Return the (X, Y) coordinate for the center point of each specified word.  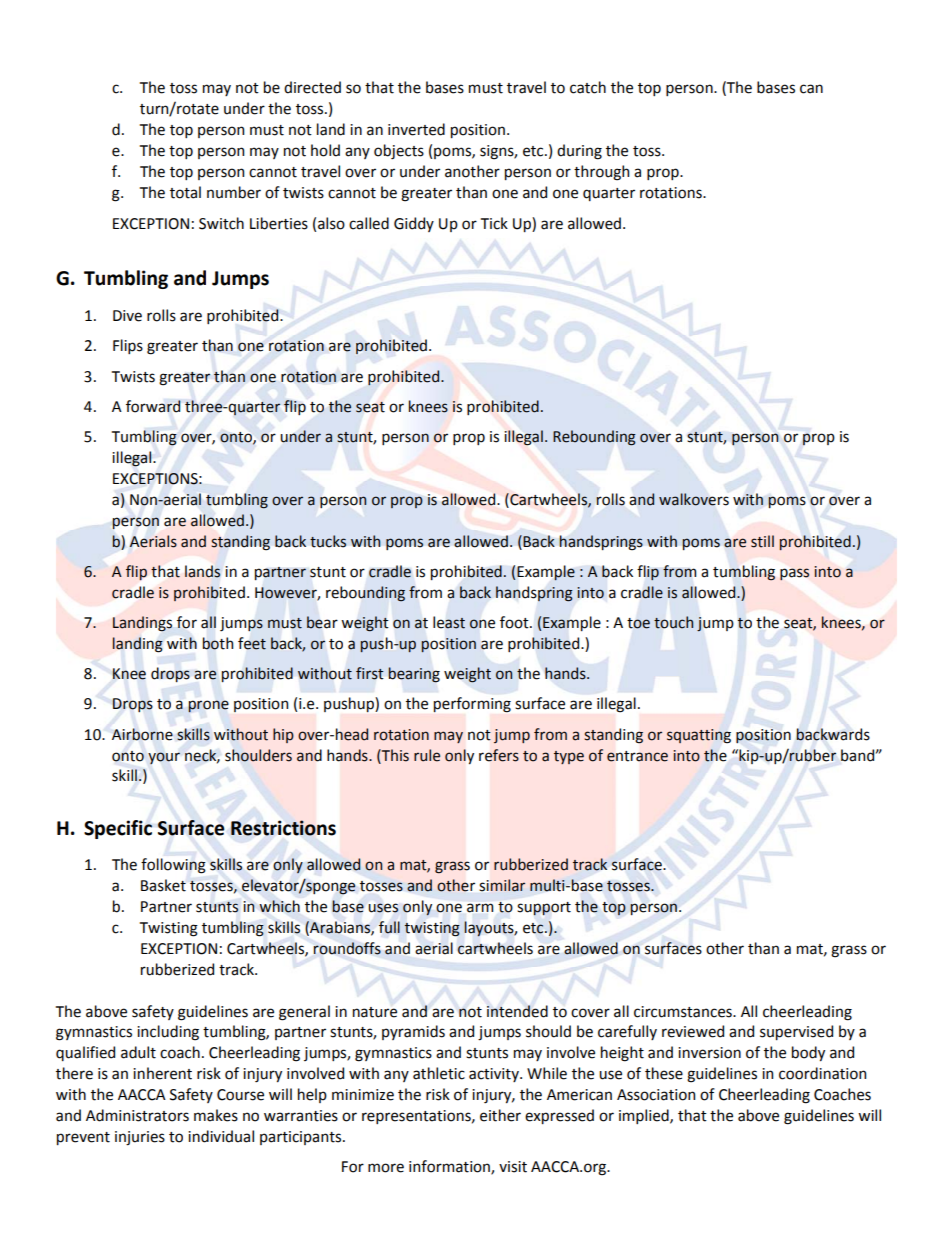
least (449, 622)
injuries (140, 1138)
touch (673, 622)
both (218, 643)
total (185, 192)
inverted (416, 129)
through (601, 173)
